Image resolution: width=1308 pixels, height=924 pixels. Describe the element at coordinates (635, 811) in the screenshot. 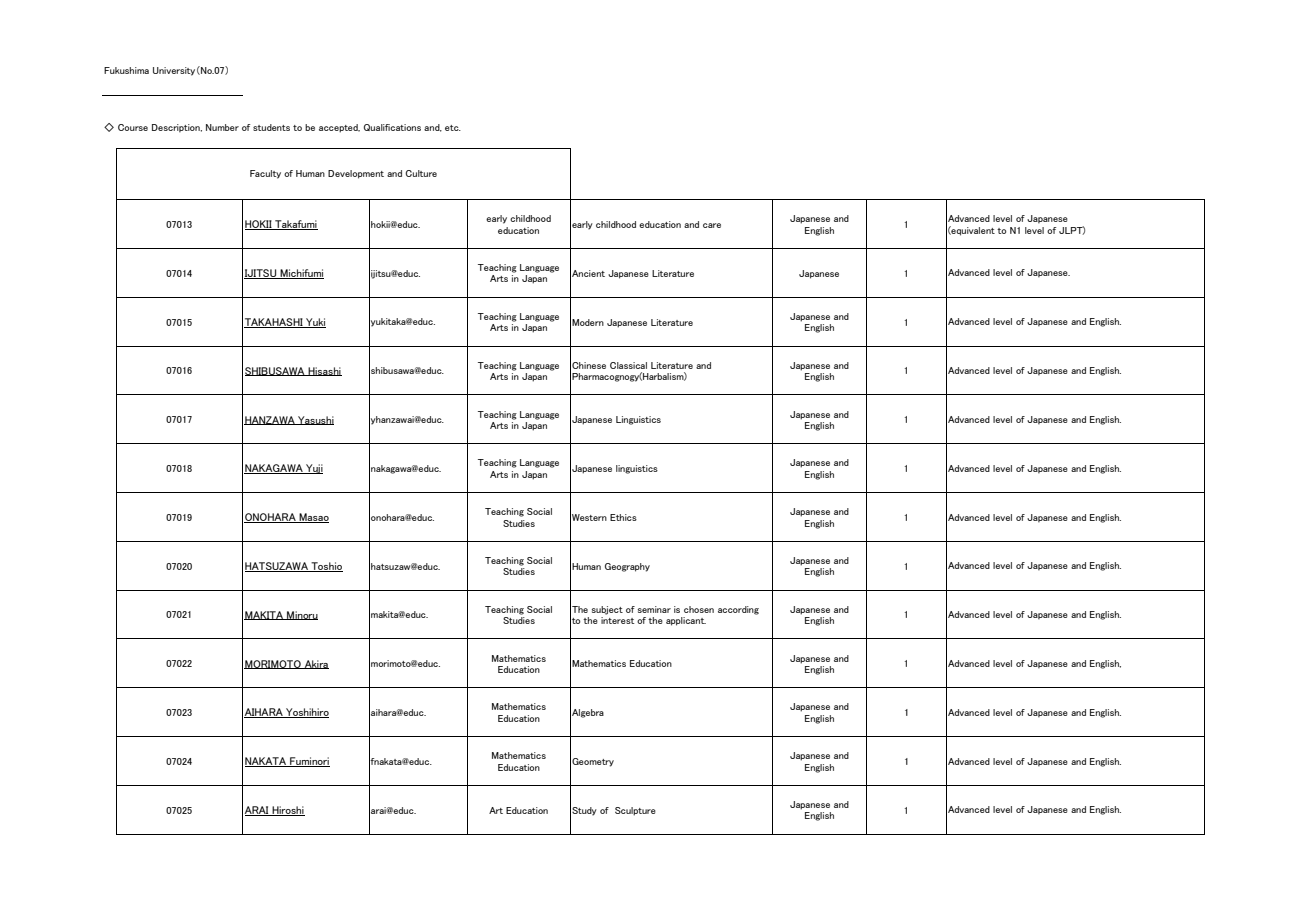

I see `Sculpture` at that location.
